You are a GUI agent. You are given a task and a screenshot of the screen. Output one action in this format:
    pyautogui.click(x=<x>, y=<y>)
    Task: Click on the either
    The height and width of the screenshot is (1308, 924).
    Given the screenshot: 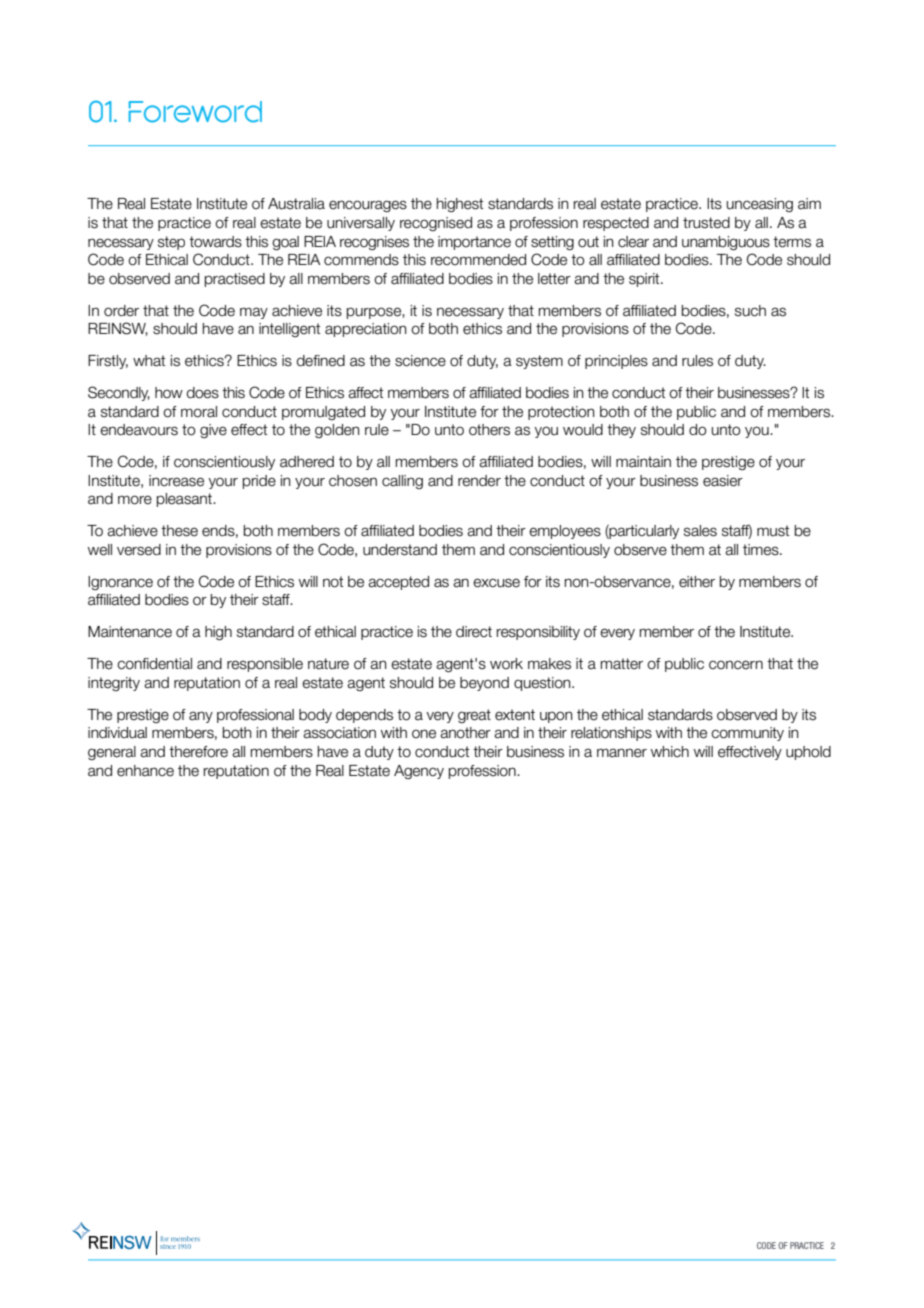 What is the action you would take?
    pyautogui.click(x=697, y=582)
